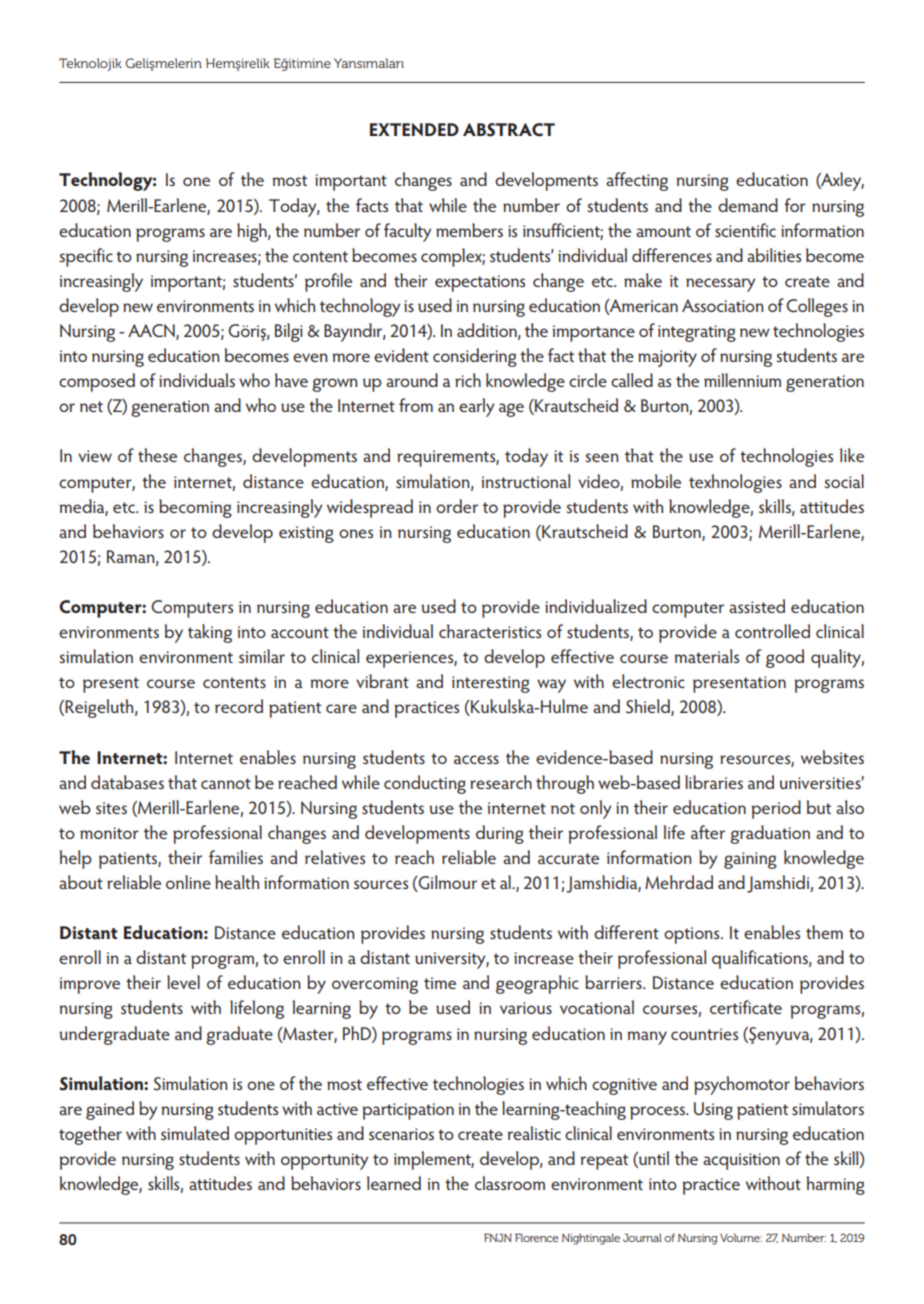 This document has height=1304, width=924. What do you see at coordinates (510, 1183) in the document?
I see `classroom` at bounding box center [510, 1183].
